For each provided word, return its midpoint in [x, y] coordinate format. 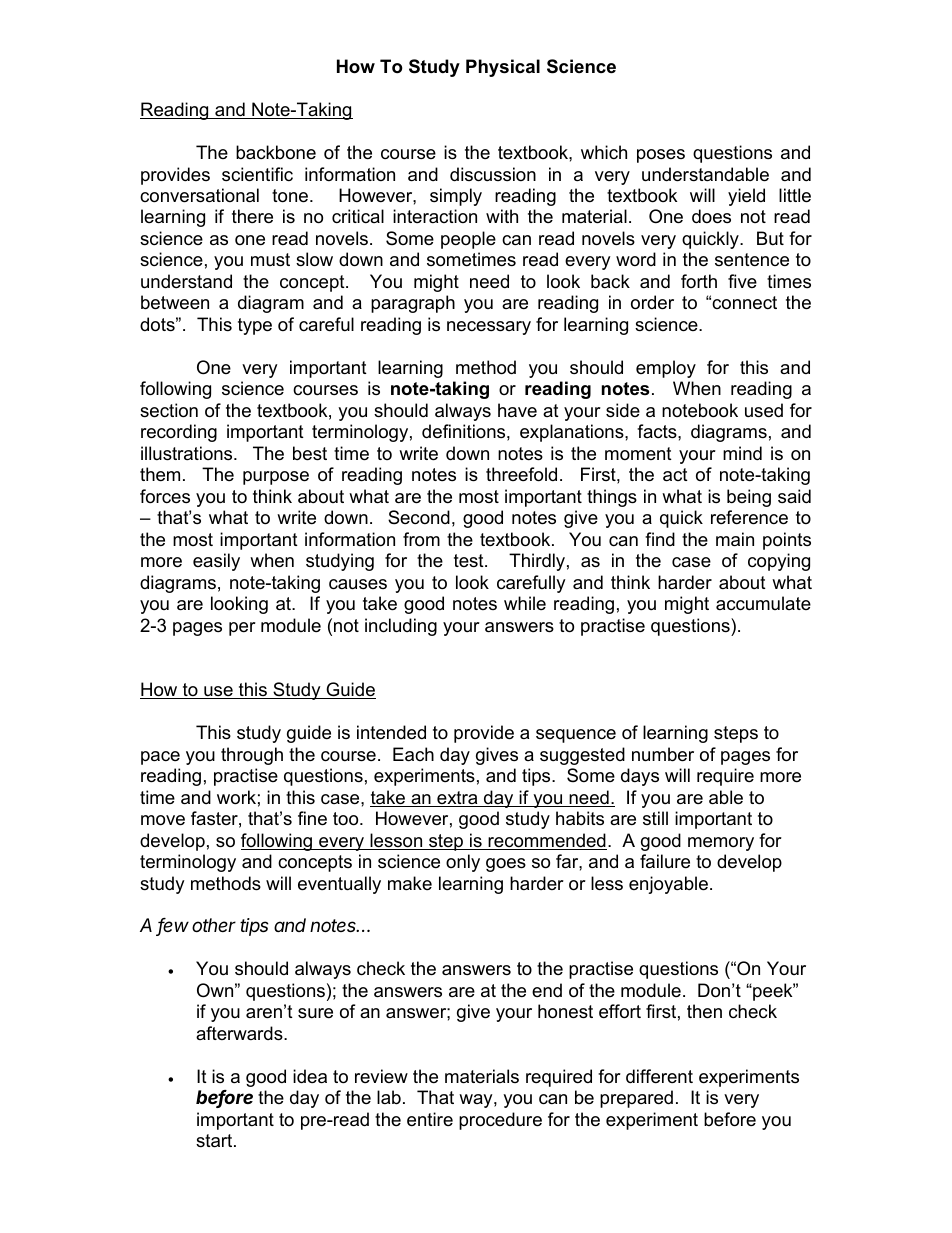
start [215, 1141]
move [163, 820]
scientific [257, 174]
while [525, 603]
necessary [489, 328]
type [255, 326]
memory [721, 844]
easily [216, 562]
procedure [500, 1121]
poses [661, 156]
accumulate [763, 603]
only [463, 863]
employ [666, 369]
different [659, 1076]
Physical [503, 68]
